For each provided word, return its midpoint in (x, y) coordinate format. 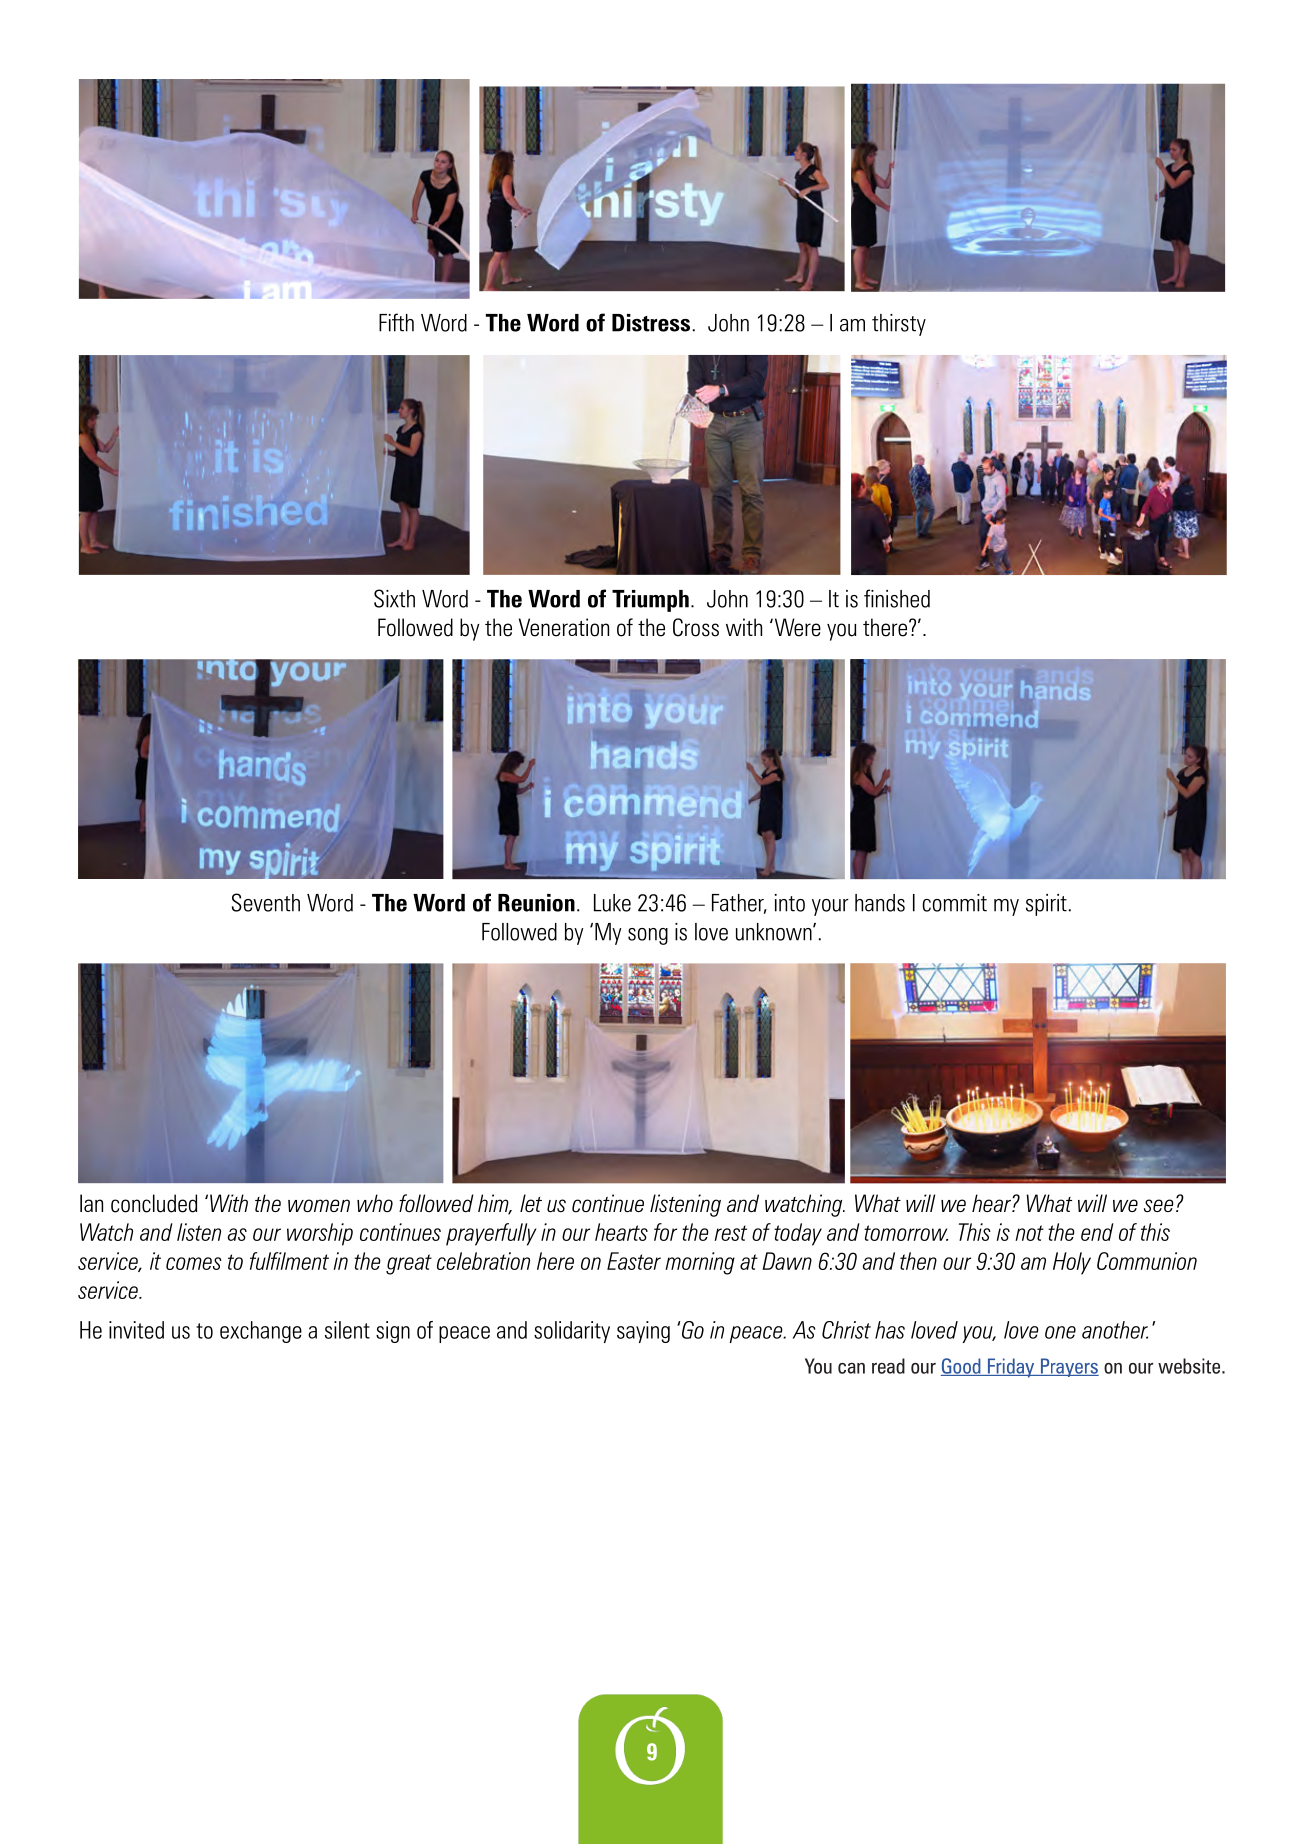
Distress (651, 323)
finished (897, 598)
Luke (612, 903)
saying (643, 1332)
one (1060, 1332)
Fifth (396, 322)
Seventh (266, 902)
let (531, 1203)
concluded (154, 1203)
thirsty (899, 325)
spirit (1046, 905)
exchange (261, 1332)
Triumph (650, 601)
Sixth (394, 598)
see (1159, 1205)
